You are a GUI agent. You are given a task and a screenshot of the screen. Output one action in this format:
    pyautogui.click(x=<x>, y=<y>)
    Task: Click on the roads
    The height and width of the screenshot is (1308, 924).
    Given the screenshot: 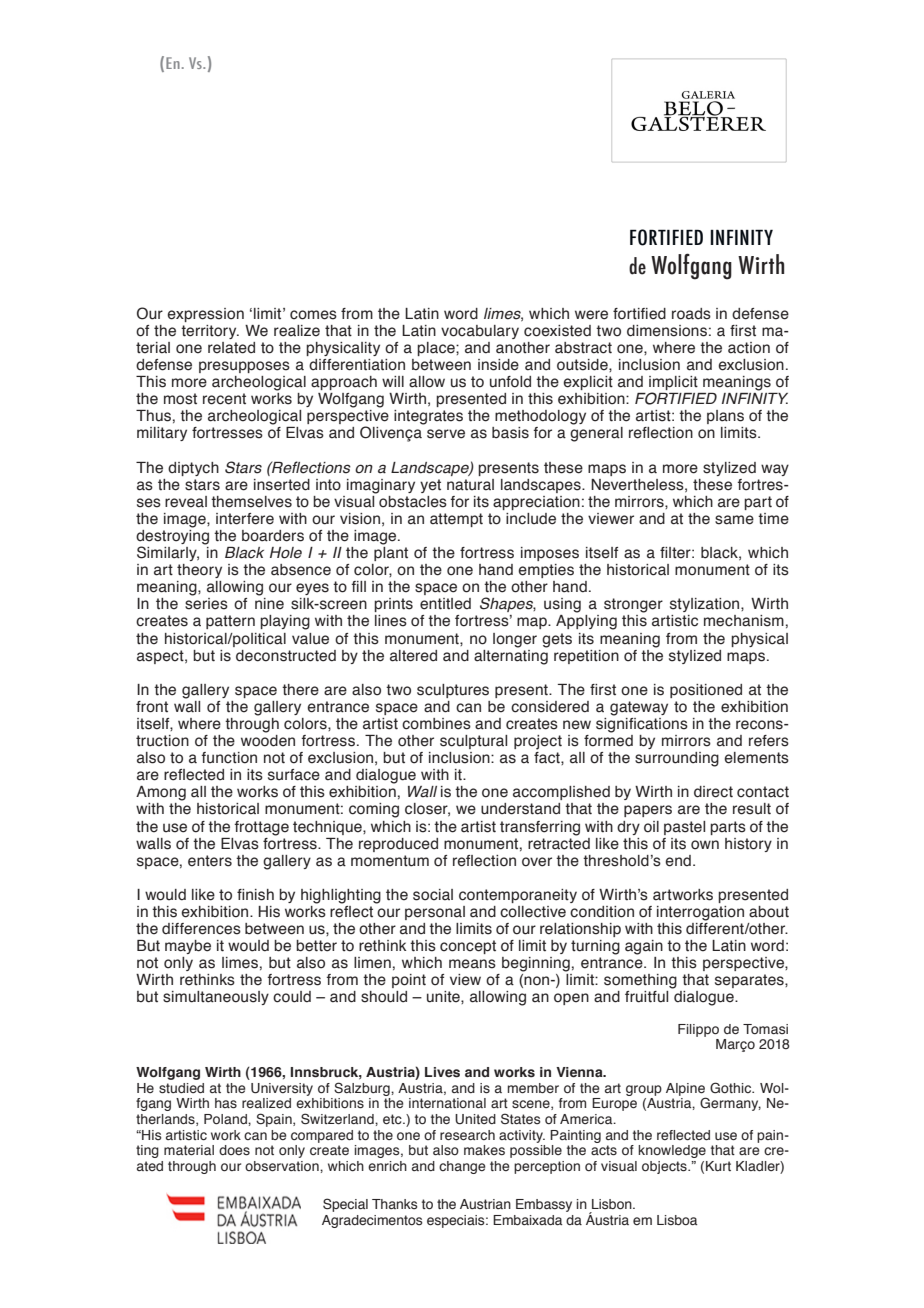 What is the action you would take?
    pyautogui.click(x=691, y=314)
